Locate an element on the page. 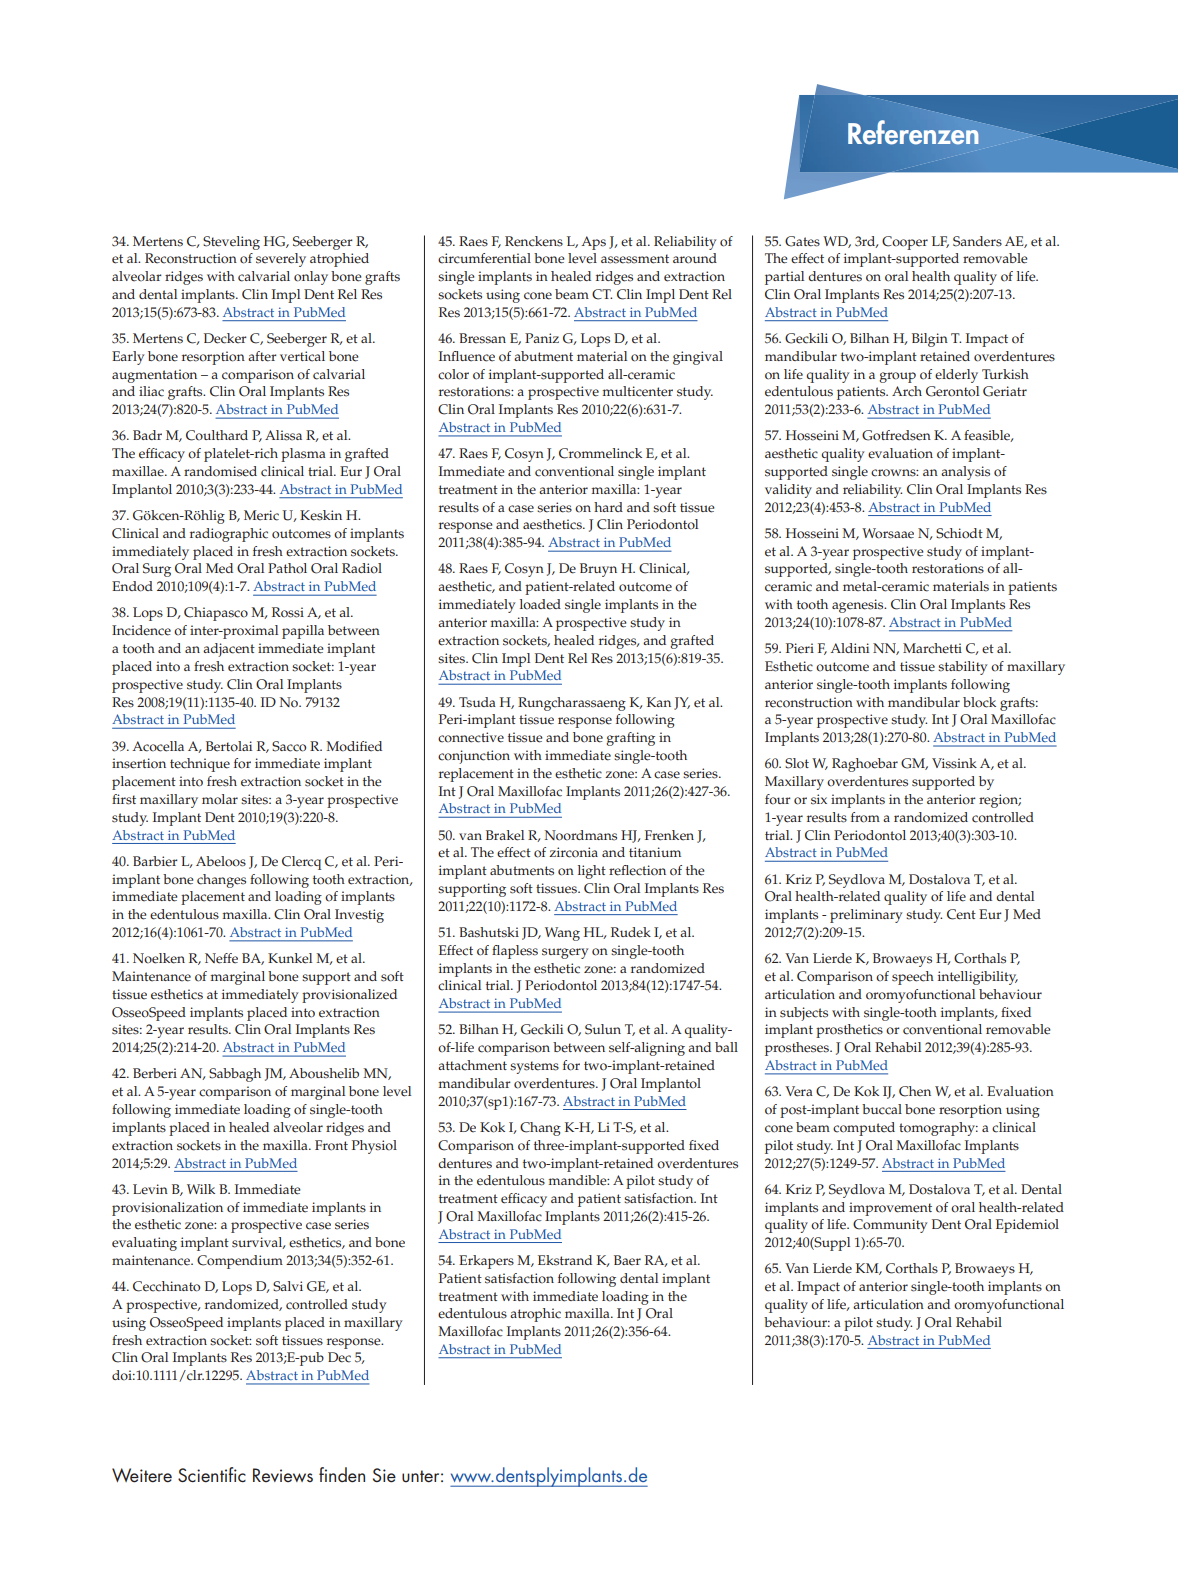  Reviews is located at coordinates (283, 1475).
